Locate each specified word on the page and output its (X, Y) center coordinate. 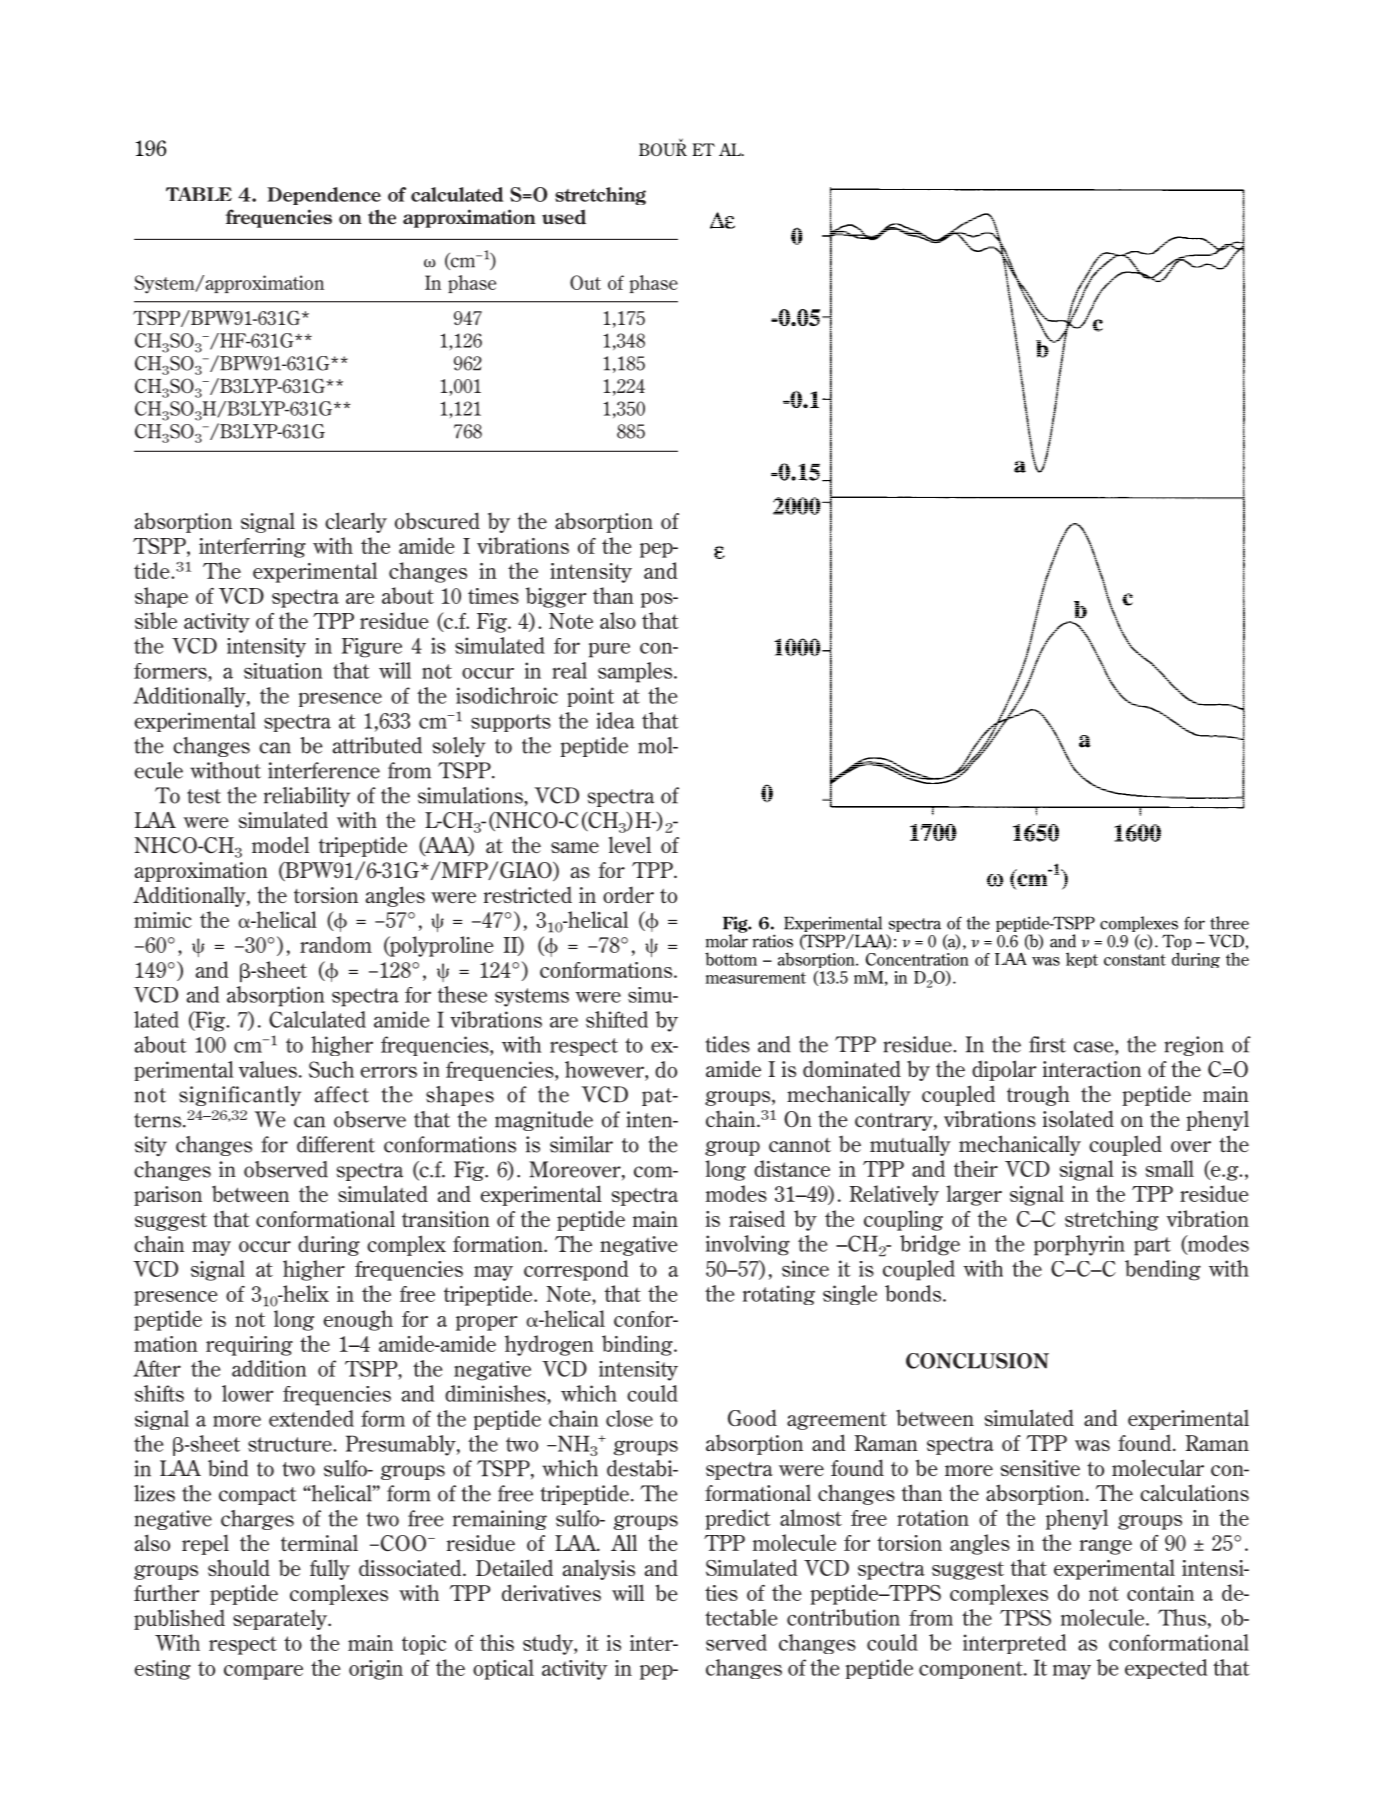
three (1229, 923)
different (336, 1144)
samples (636, 672)
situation (283, 671)
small (1170, 1168)
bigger (556, 597)
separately (281, 1620)
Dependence (324, 196)
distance (792, 1168)
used (564, 217)
